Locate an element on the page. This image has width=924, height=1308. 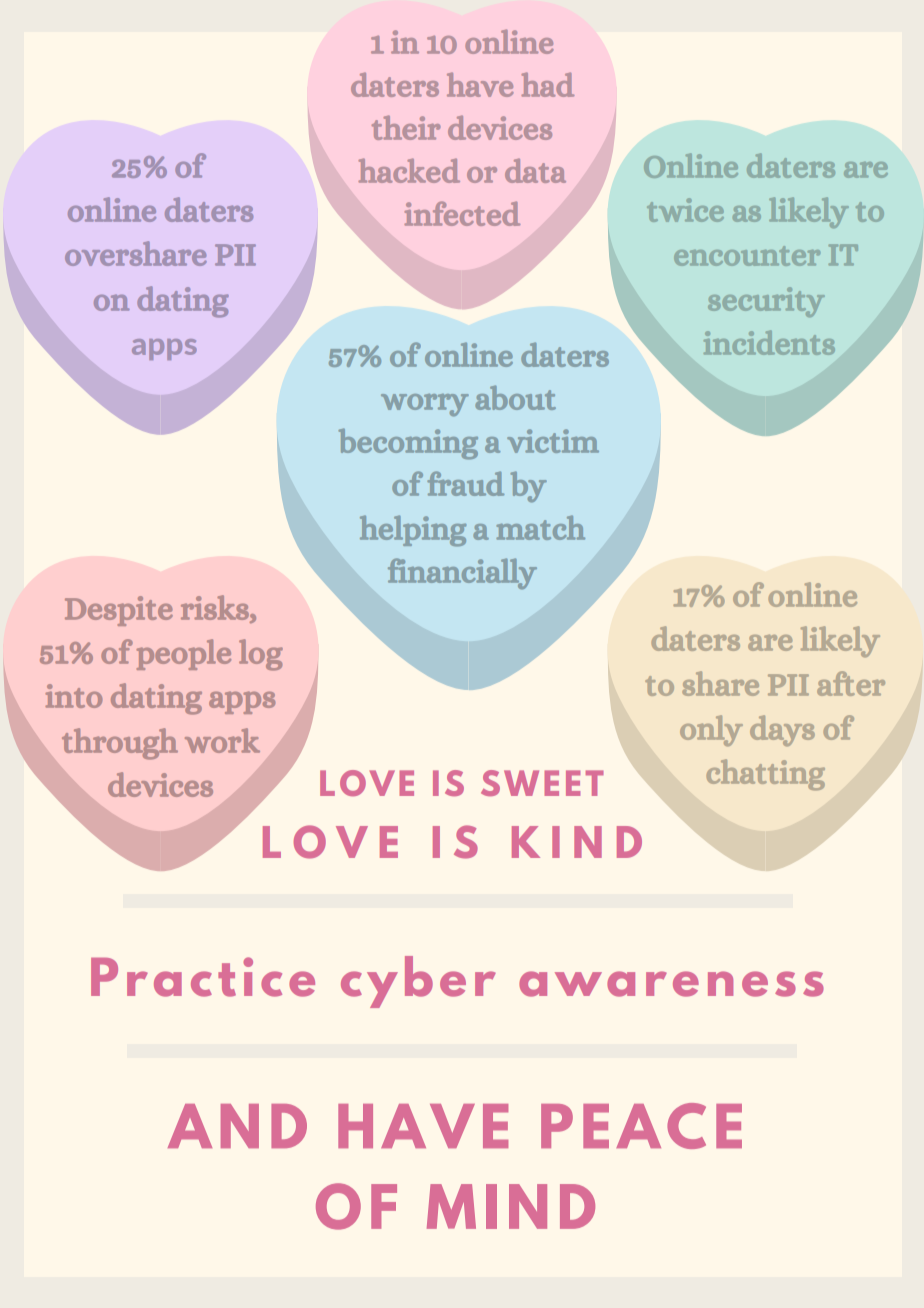
PEACE is located at coordinates (641, 1126).
